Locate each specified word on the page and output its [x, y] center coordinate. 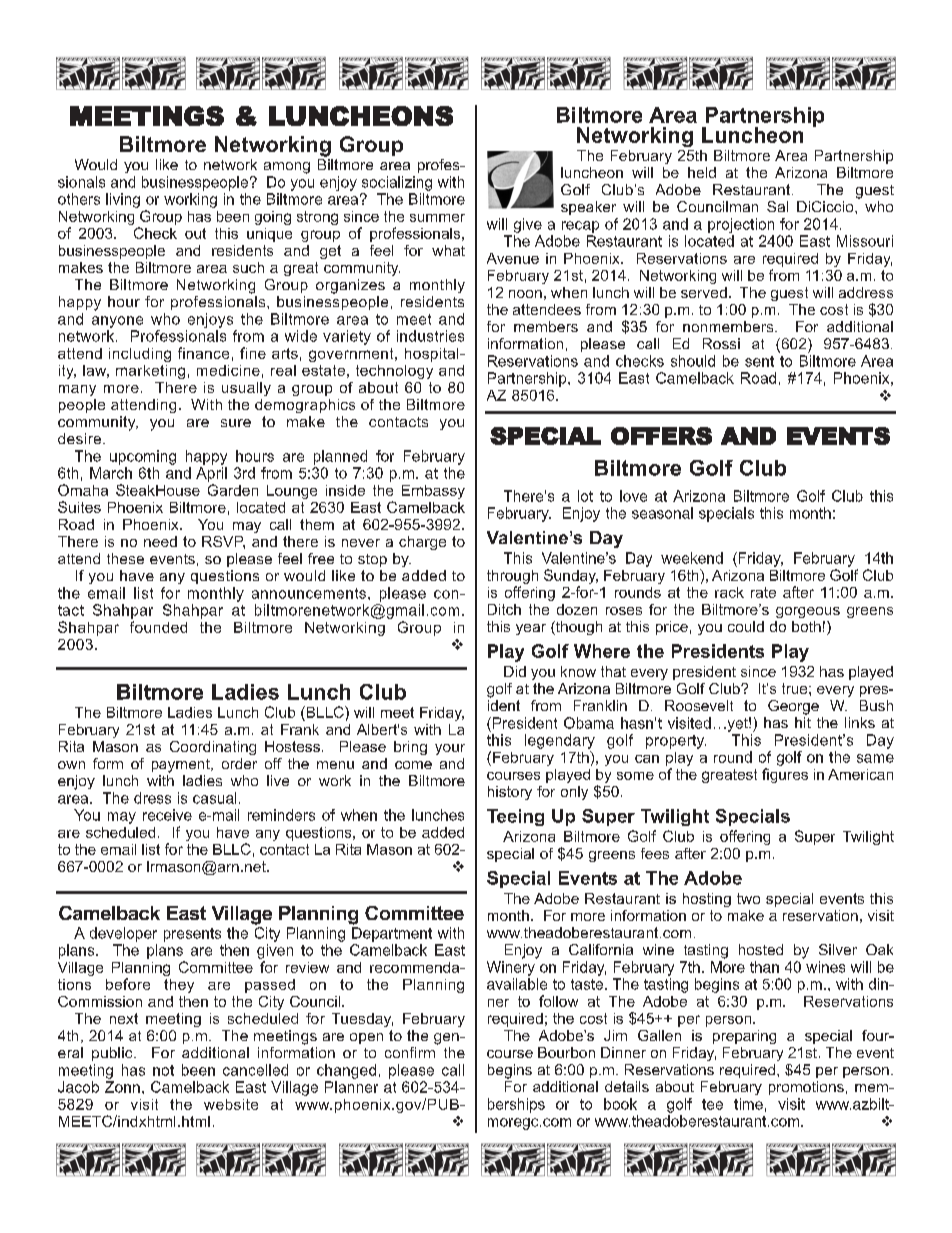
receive [167, 815]
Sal [777, 206]
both [806, 626]
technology [394, 372]
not [163, 1070]
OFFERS [661, 436]
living [123, 200]
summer [437, 218]
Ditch [504, 609]
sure [236, 423]
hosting [707, 900]
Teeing [515, 817]
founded [158, 627]
